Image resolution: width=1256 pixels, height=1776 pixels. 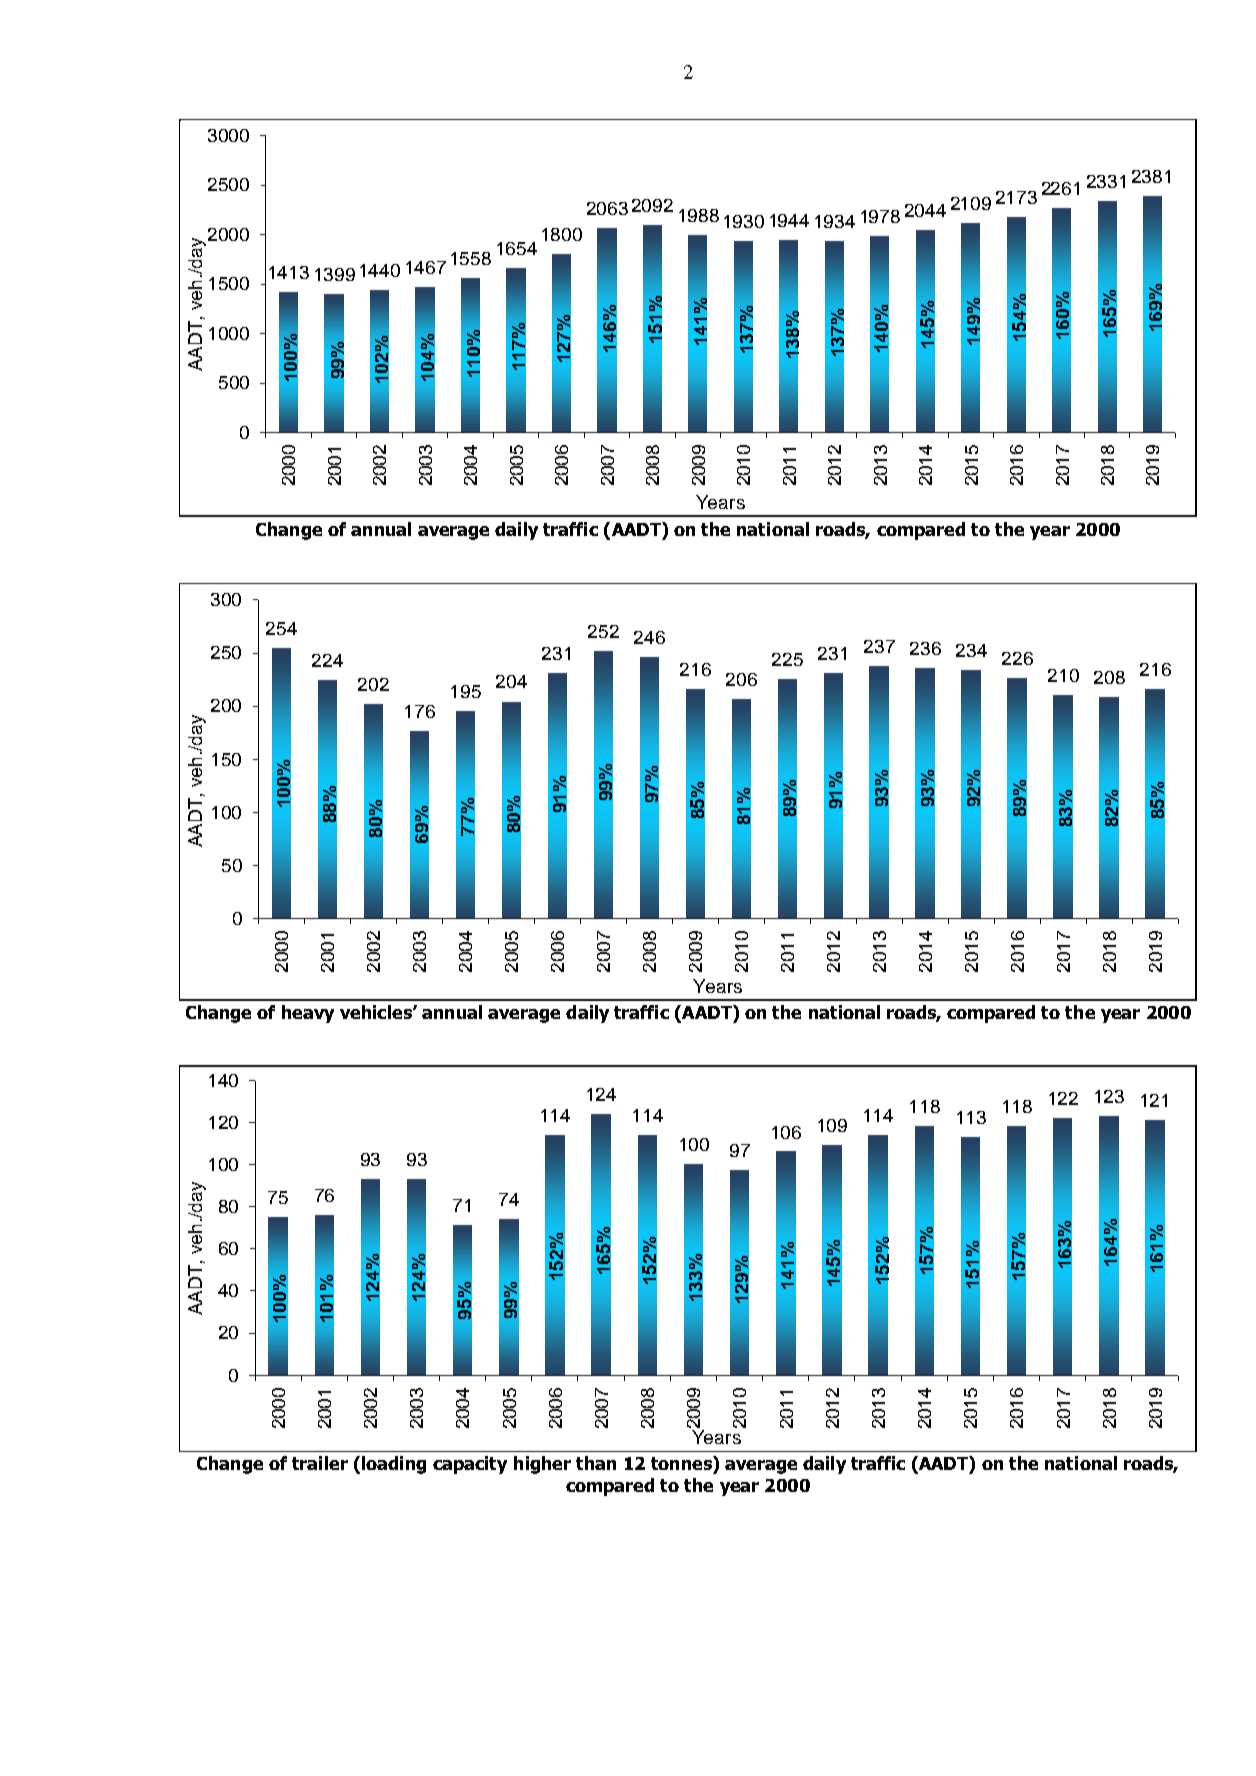 I want to click on higher, so click(x=542, y=1465).
